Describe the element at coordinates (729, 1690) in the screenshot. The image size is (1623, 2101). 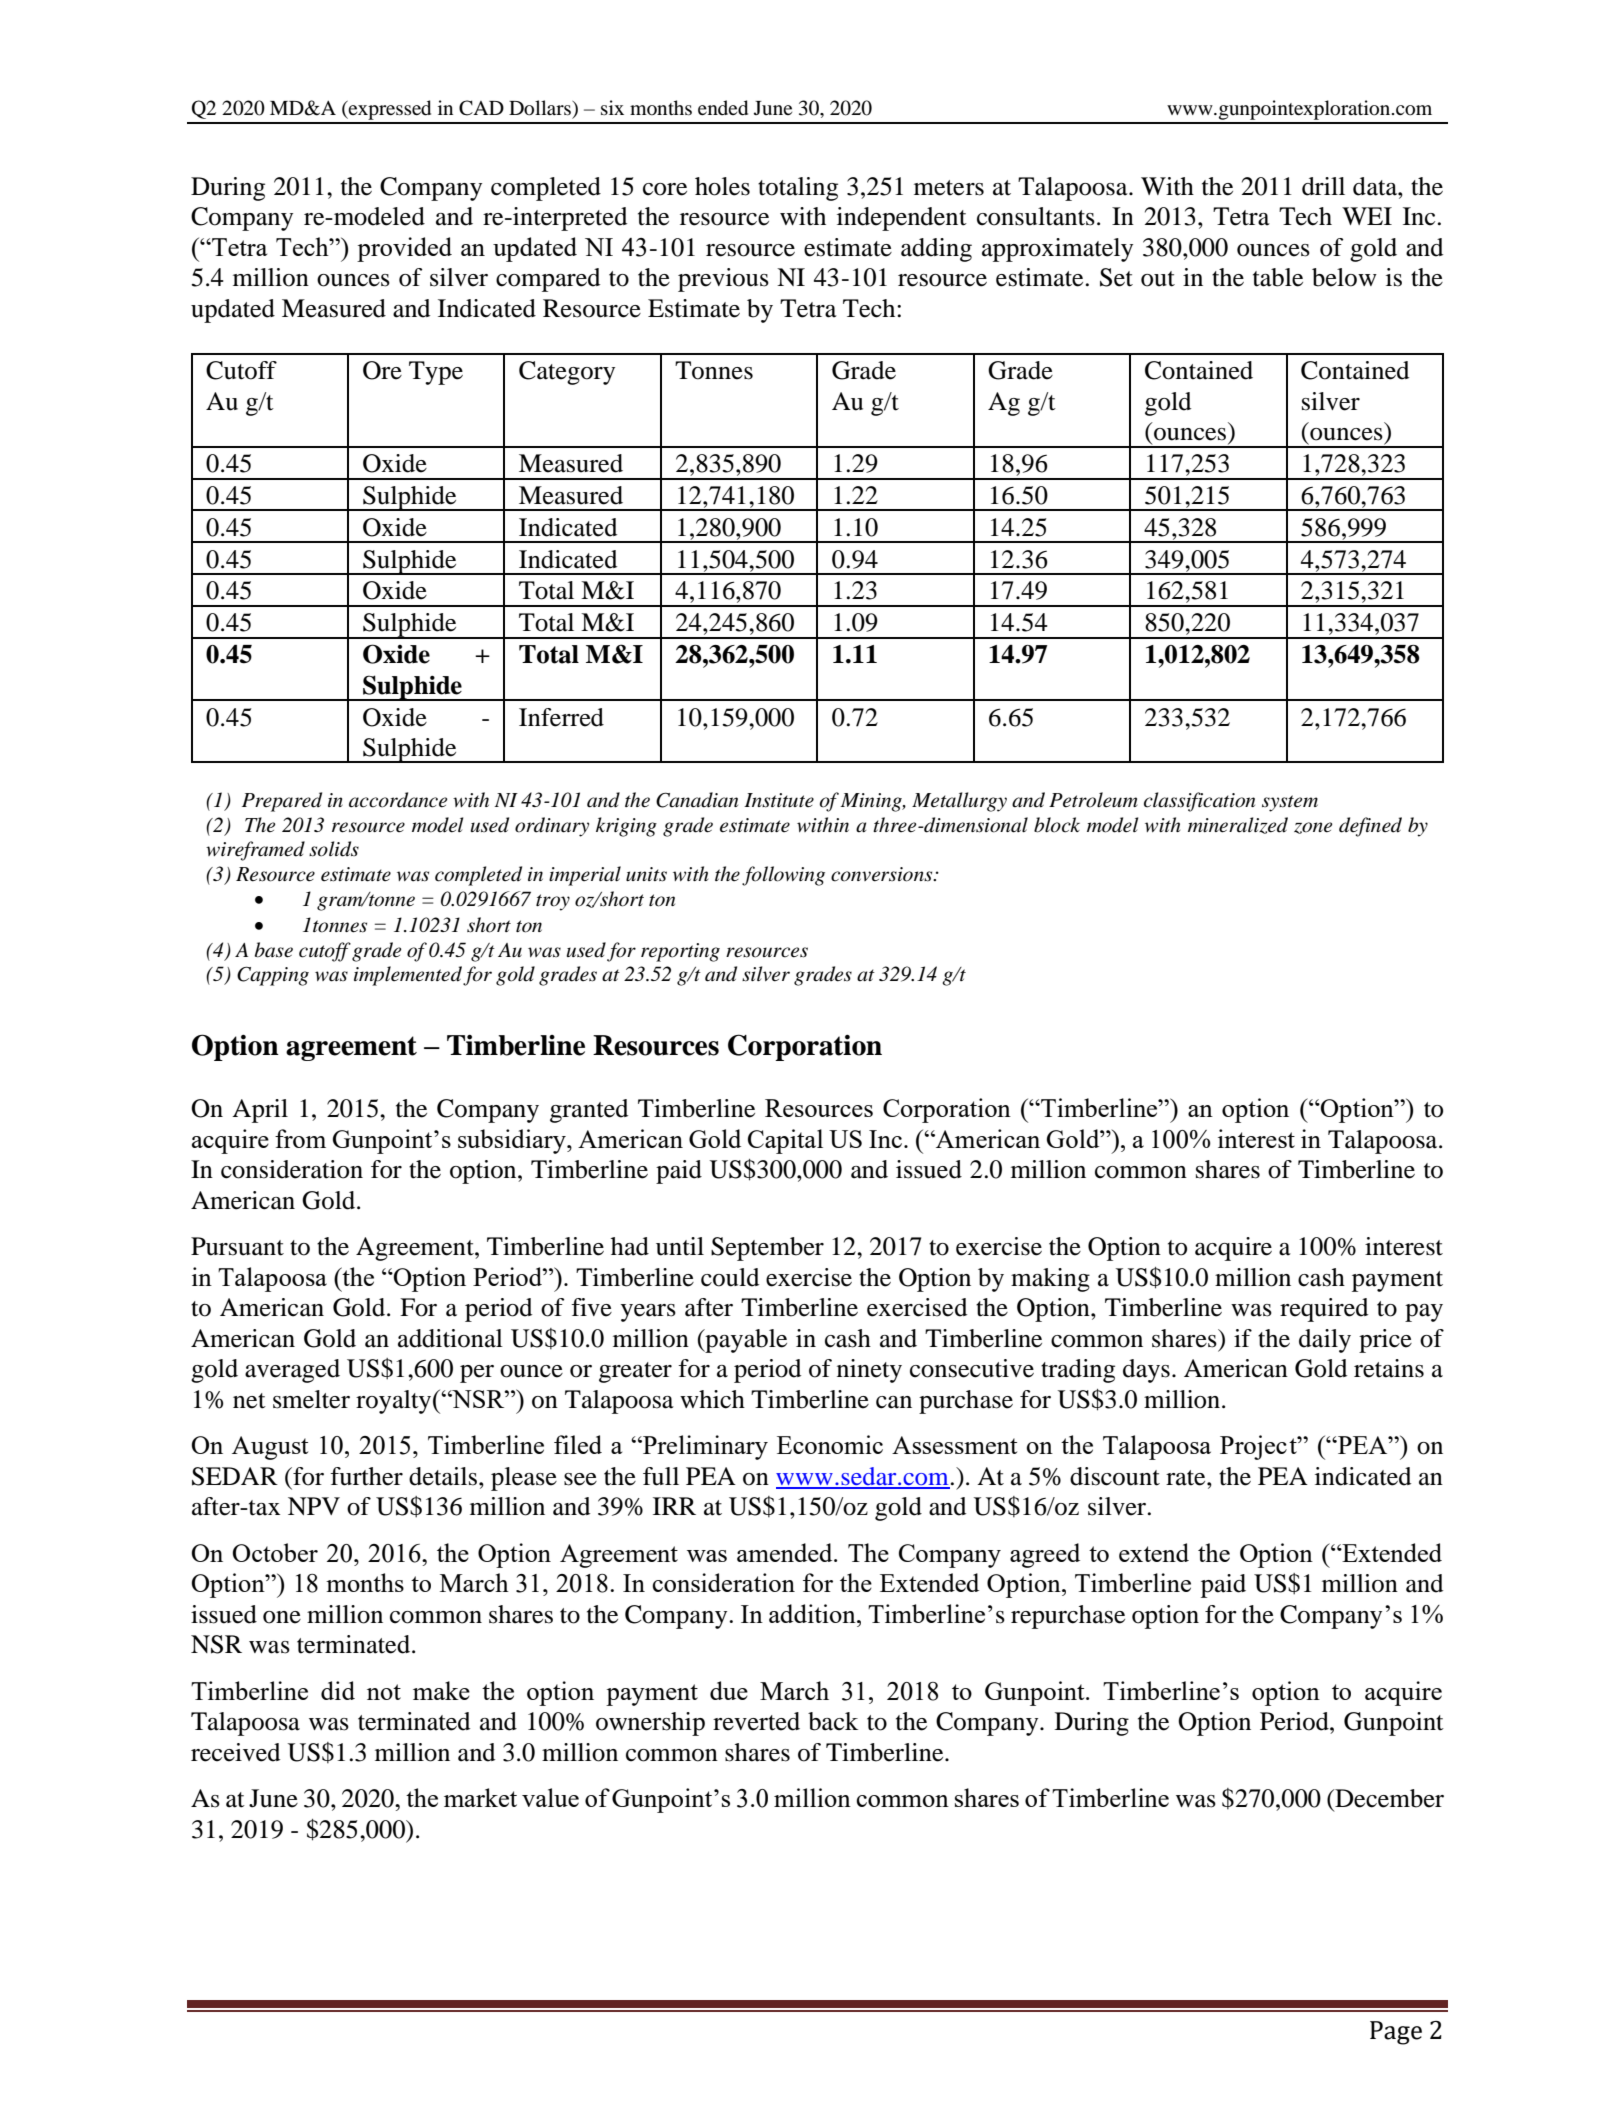
I see `due` at that location.
